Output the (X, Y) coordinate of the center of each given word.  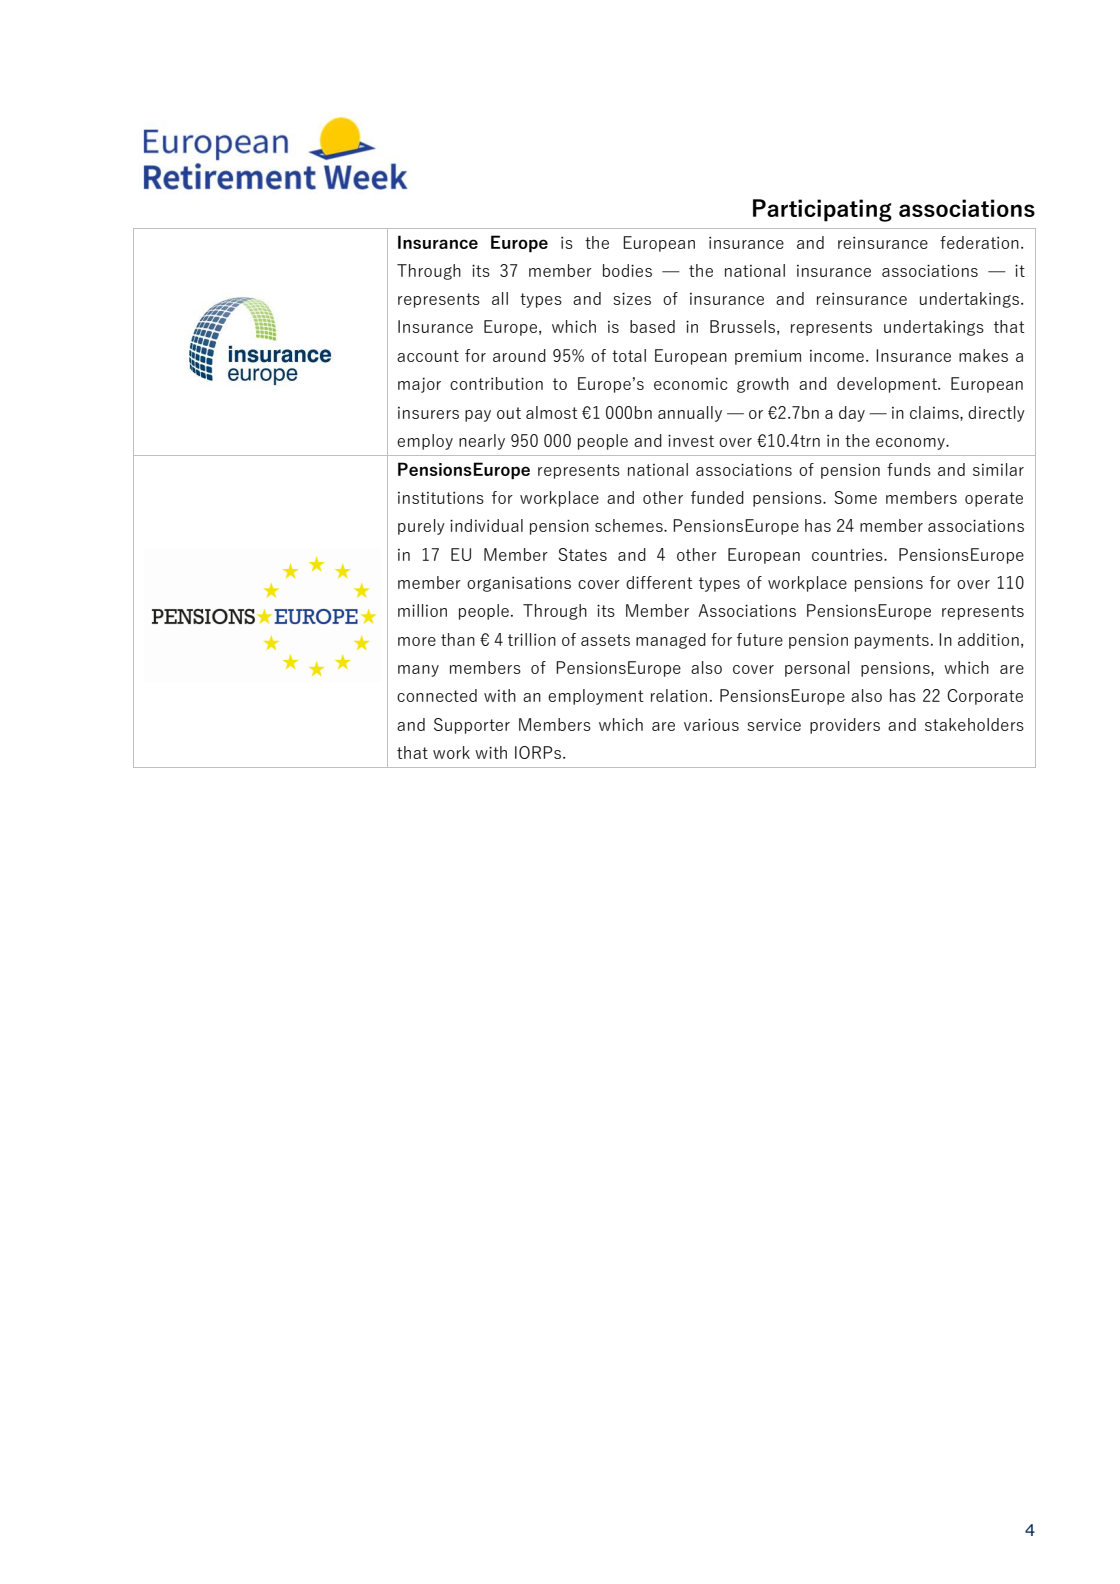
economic (690, 384)
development (888, 385)
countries (848, 555)
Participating (822, 210)
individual (486, 525)
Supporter (472, 726)
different (659, 582)
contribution (496, 383)
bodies (627, 270)
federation (979, 242)
